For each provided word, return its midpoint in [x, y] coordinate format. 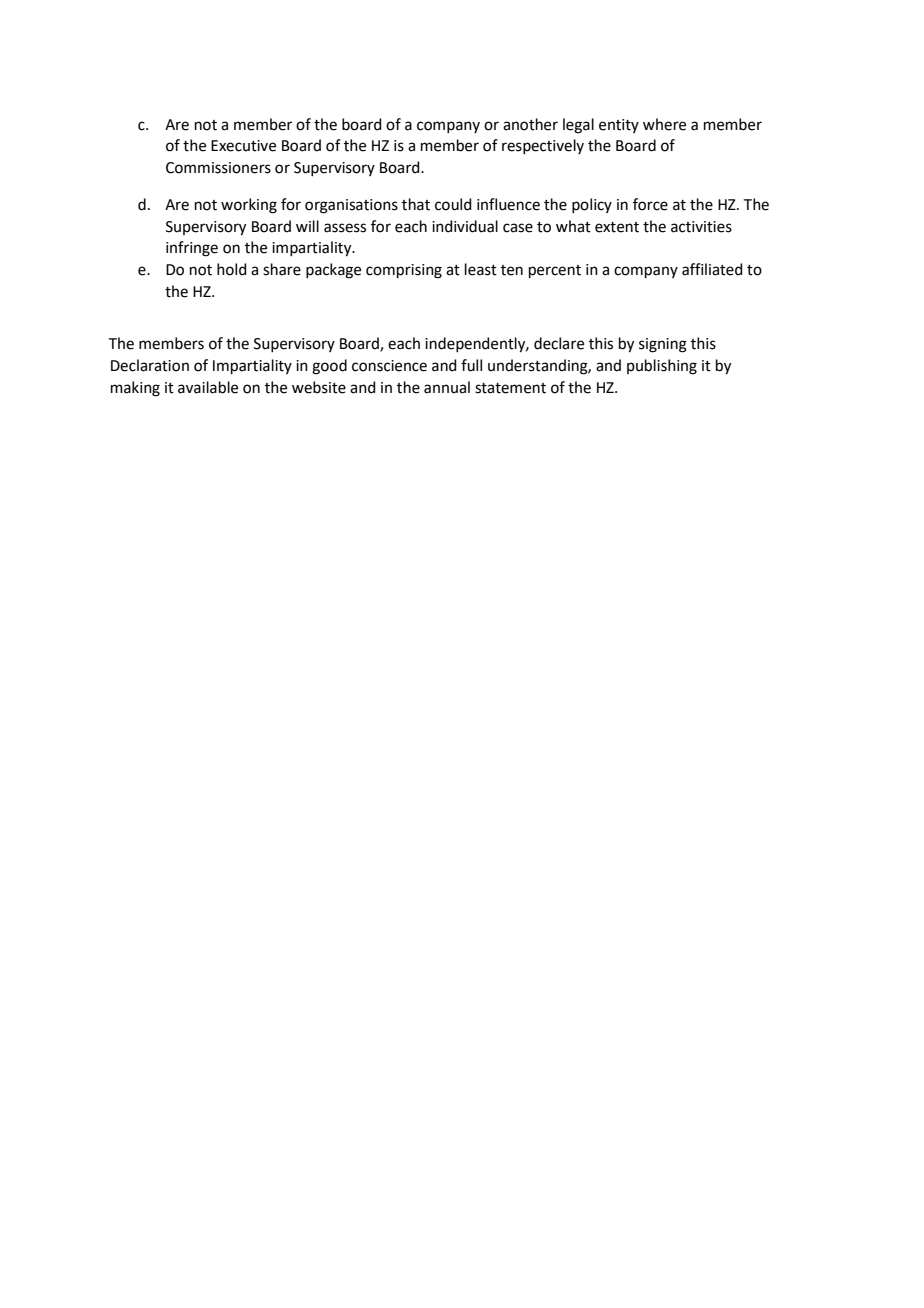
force [650, 204]
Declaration [150, 365]
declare [559, 343]
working [249, 206]
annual [447, 387]
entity [619, 126]
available [208, 387]
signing [663, 345]
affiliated [712, 269]
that [416, 204]
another [530, 124]
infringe [192, 249]
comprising [404, 271]
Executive [243, 146]
